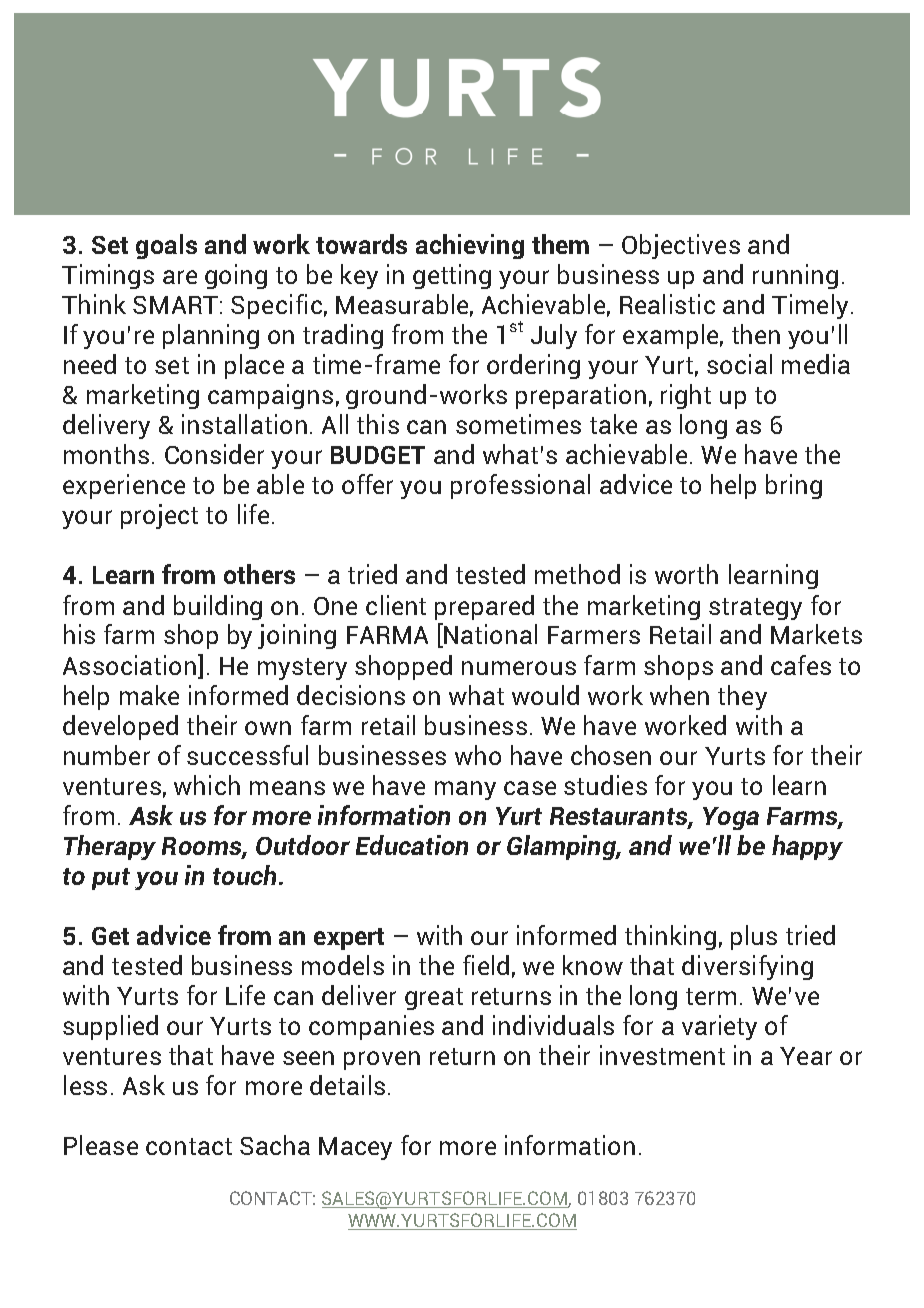  I want to click on Please, so click(101, 1145).
